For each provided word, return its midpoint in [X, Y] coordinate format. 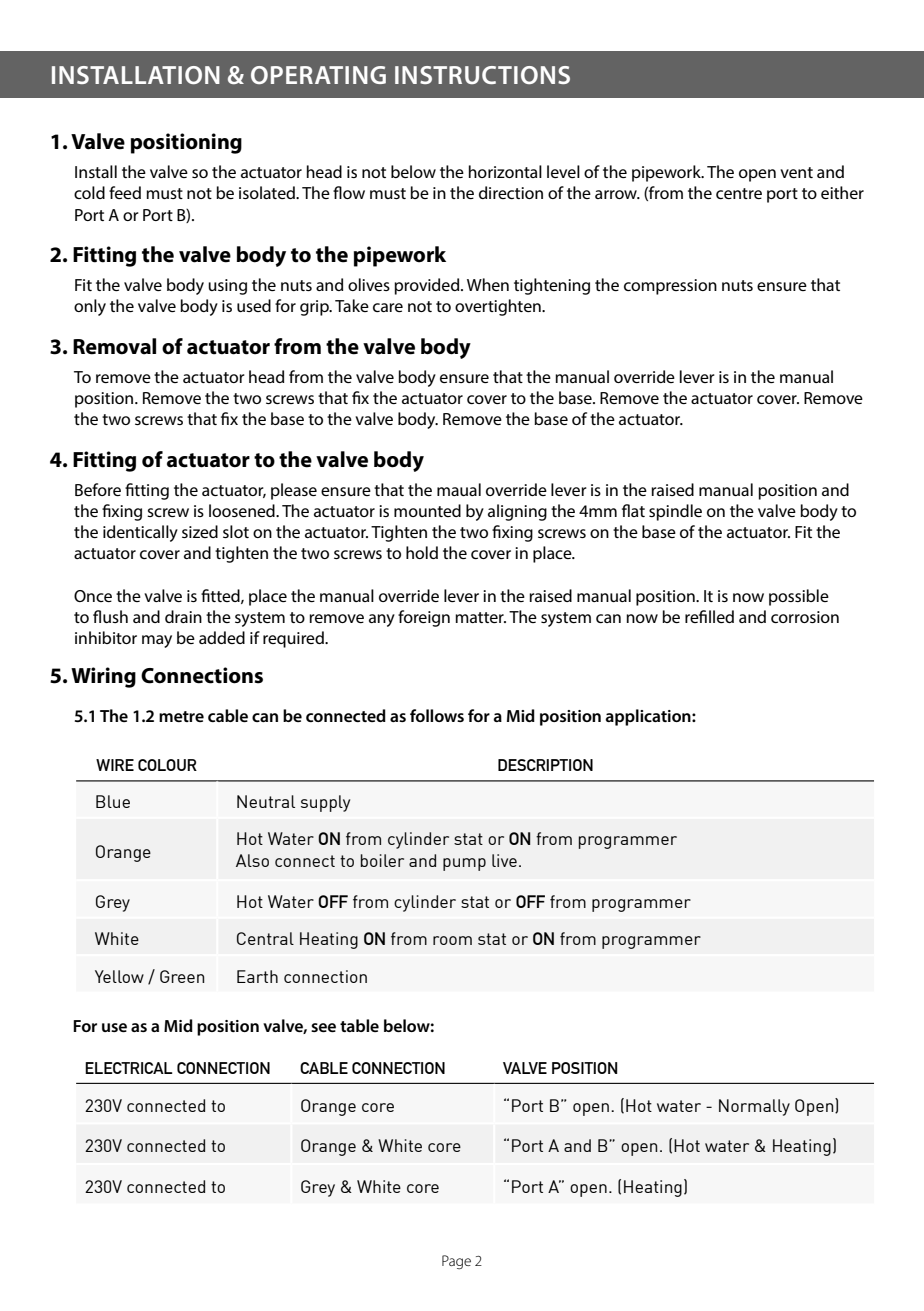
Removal [114, 346]
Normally [754, 1107]
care [388, 307]
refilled [709, 616]
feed [125, 192]
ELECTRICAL [129, 1068]
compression [670, 287]
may [157, 641]
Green [182, 976]
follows [437, 715]
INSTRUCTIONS [482, 75]
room [452, 940]
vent [796, 172]
